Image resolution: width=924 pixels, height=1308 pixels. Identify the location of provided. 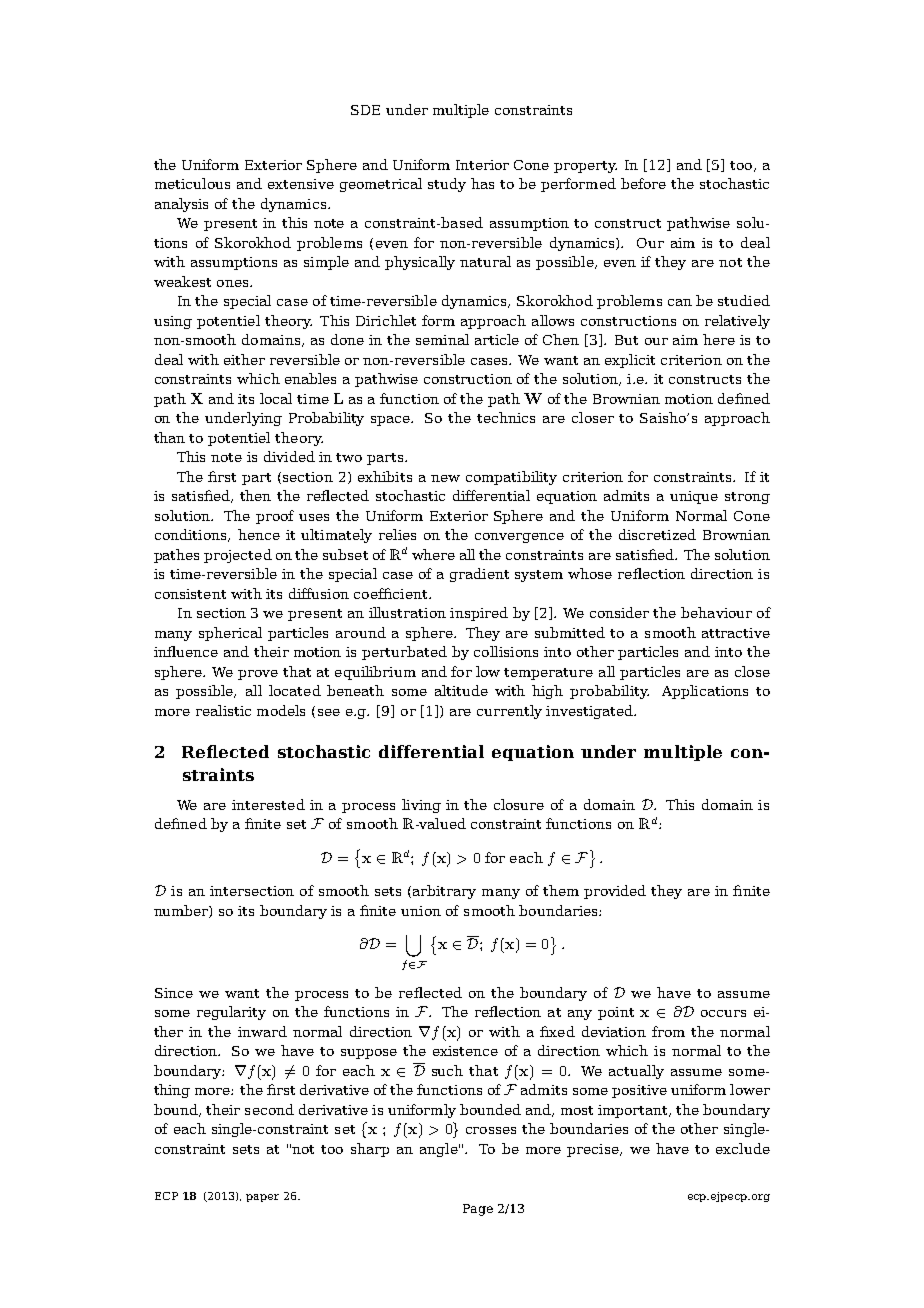
(615, 892).
